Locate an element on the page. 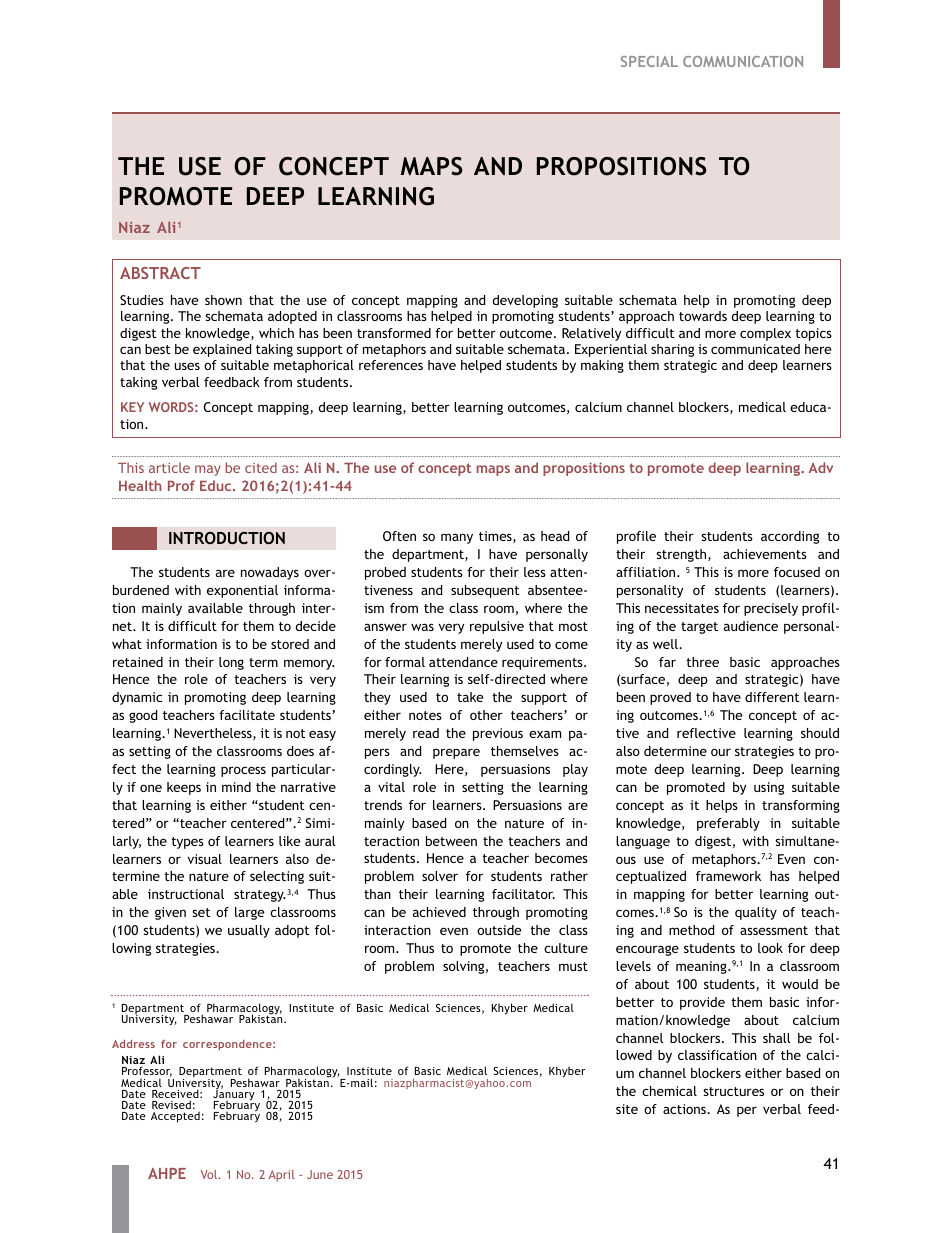 The height and width of the image is (1233, 952). quality is located at coordinates (756, 913).
